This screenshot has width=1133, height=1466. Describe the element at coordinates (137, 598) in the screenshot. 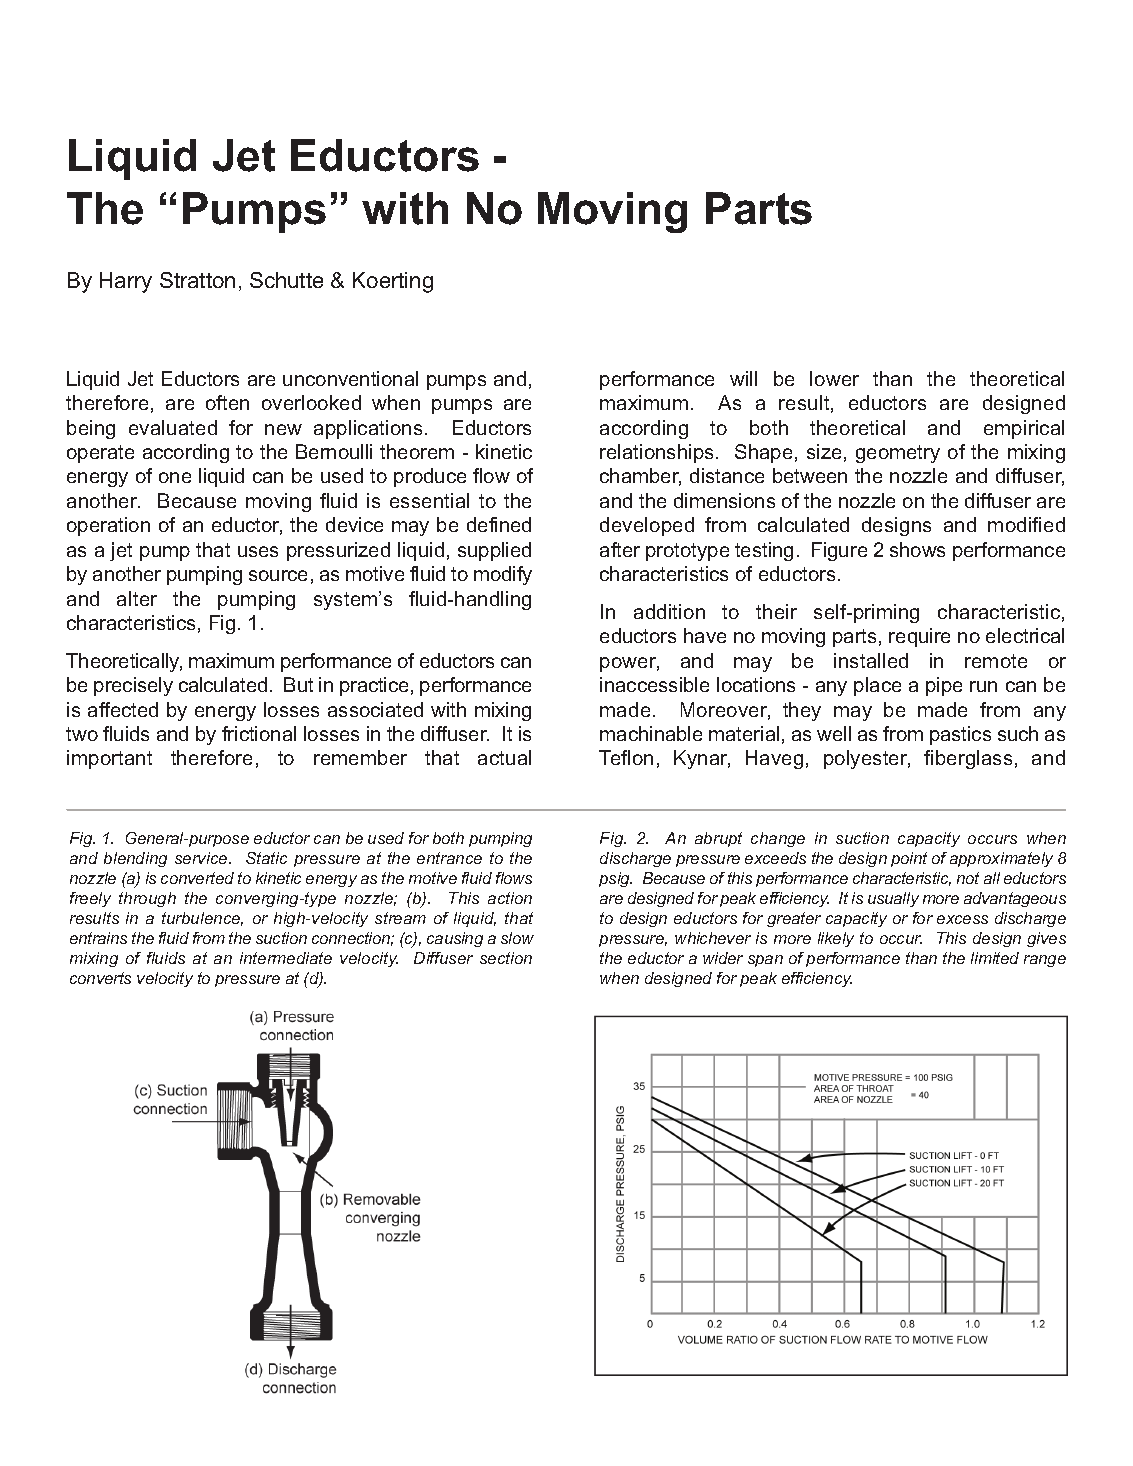

I see `alter` at that location.
